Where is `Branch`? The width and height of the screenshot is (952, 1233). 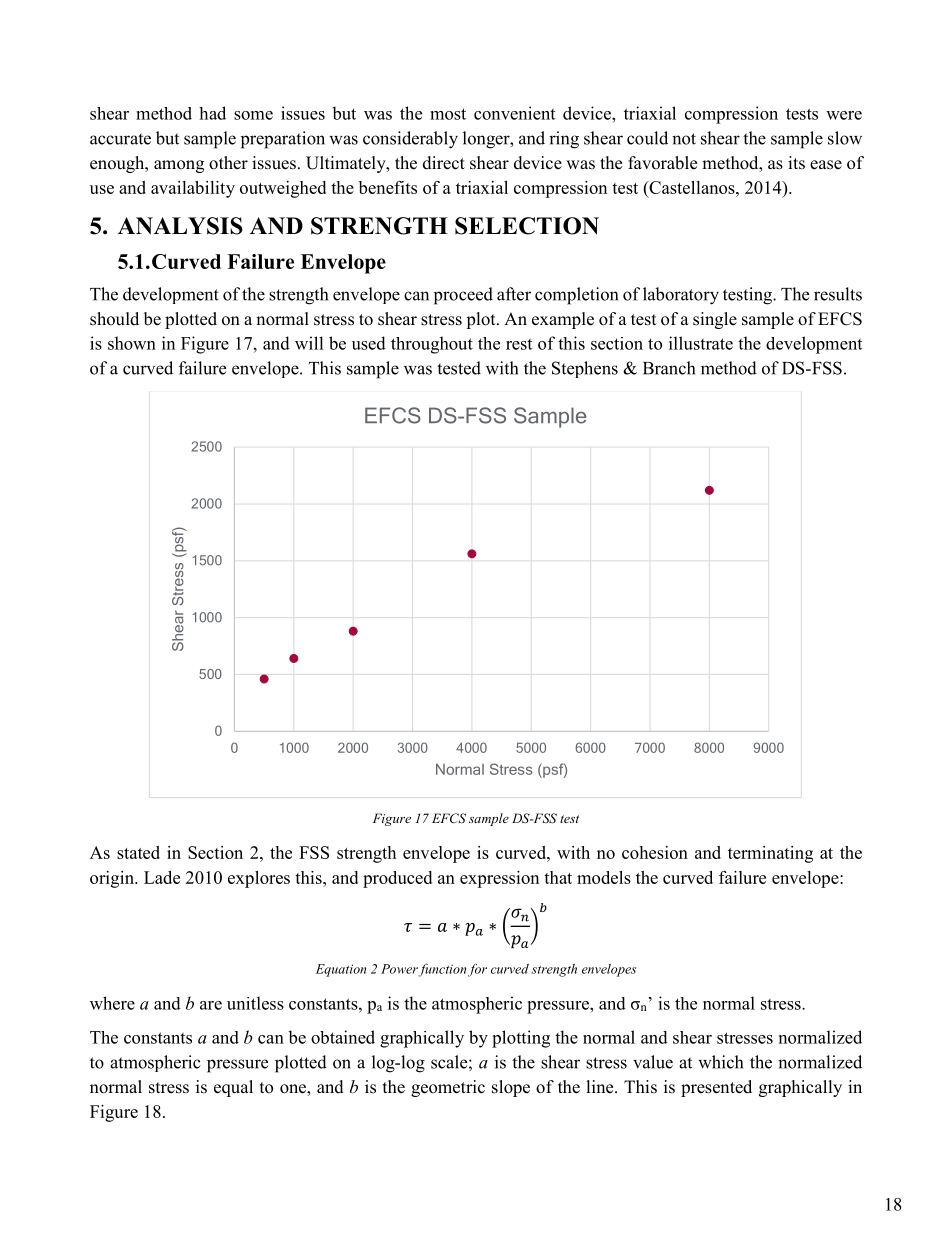
Branch is located at coordinates (669, 368).
